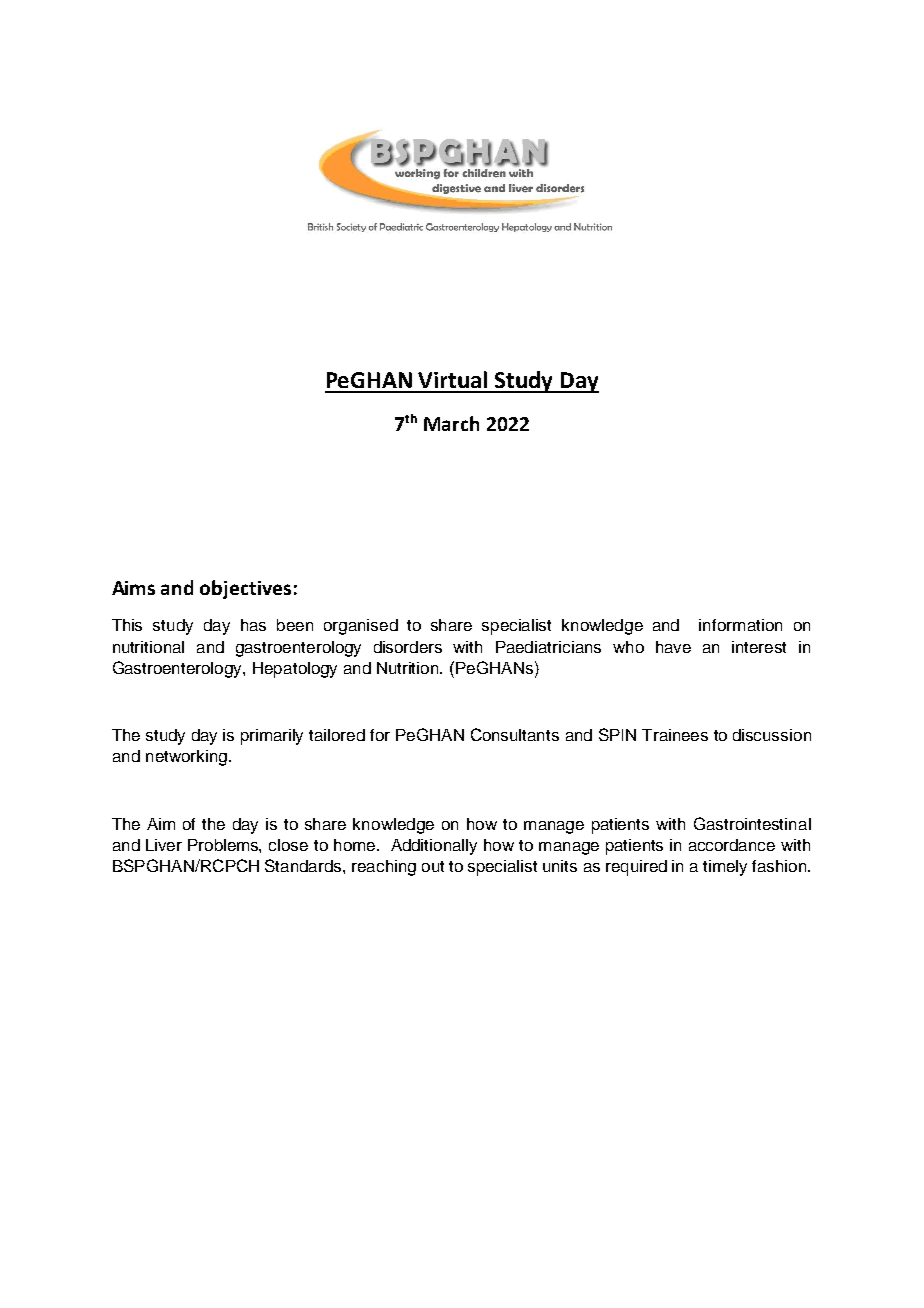 The image size is (924, 1308). I want to click on Liver, so click(164, 845).
